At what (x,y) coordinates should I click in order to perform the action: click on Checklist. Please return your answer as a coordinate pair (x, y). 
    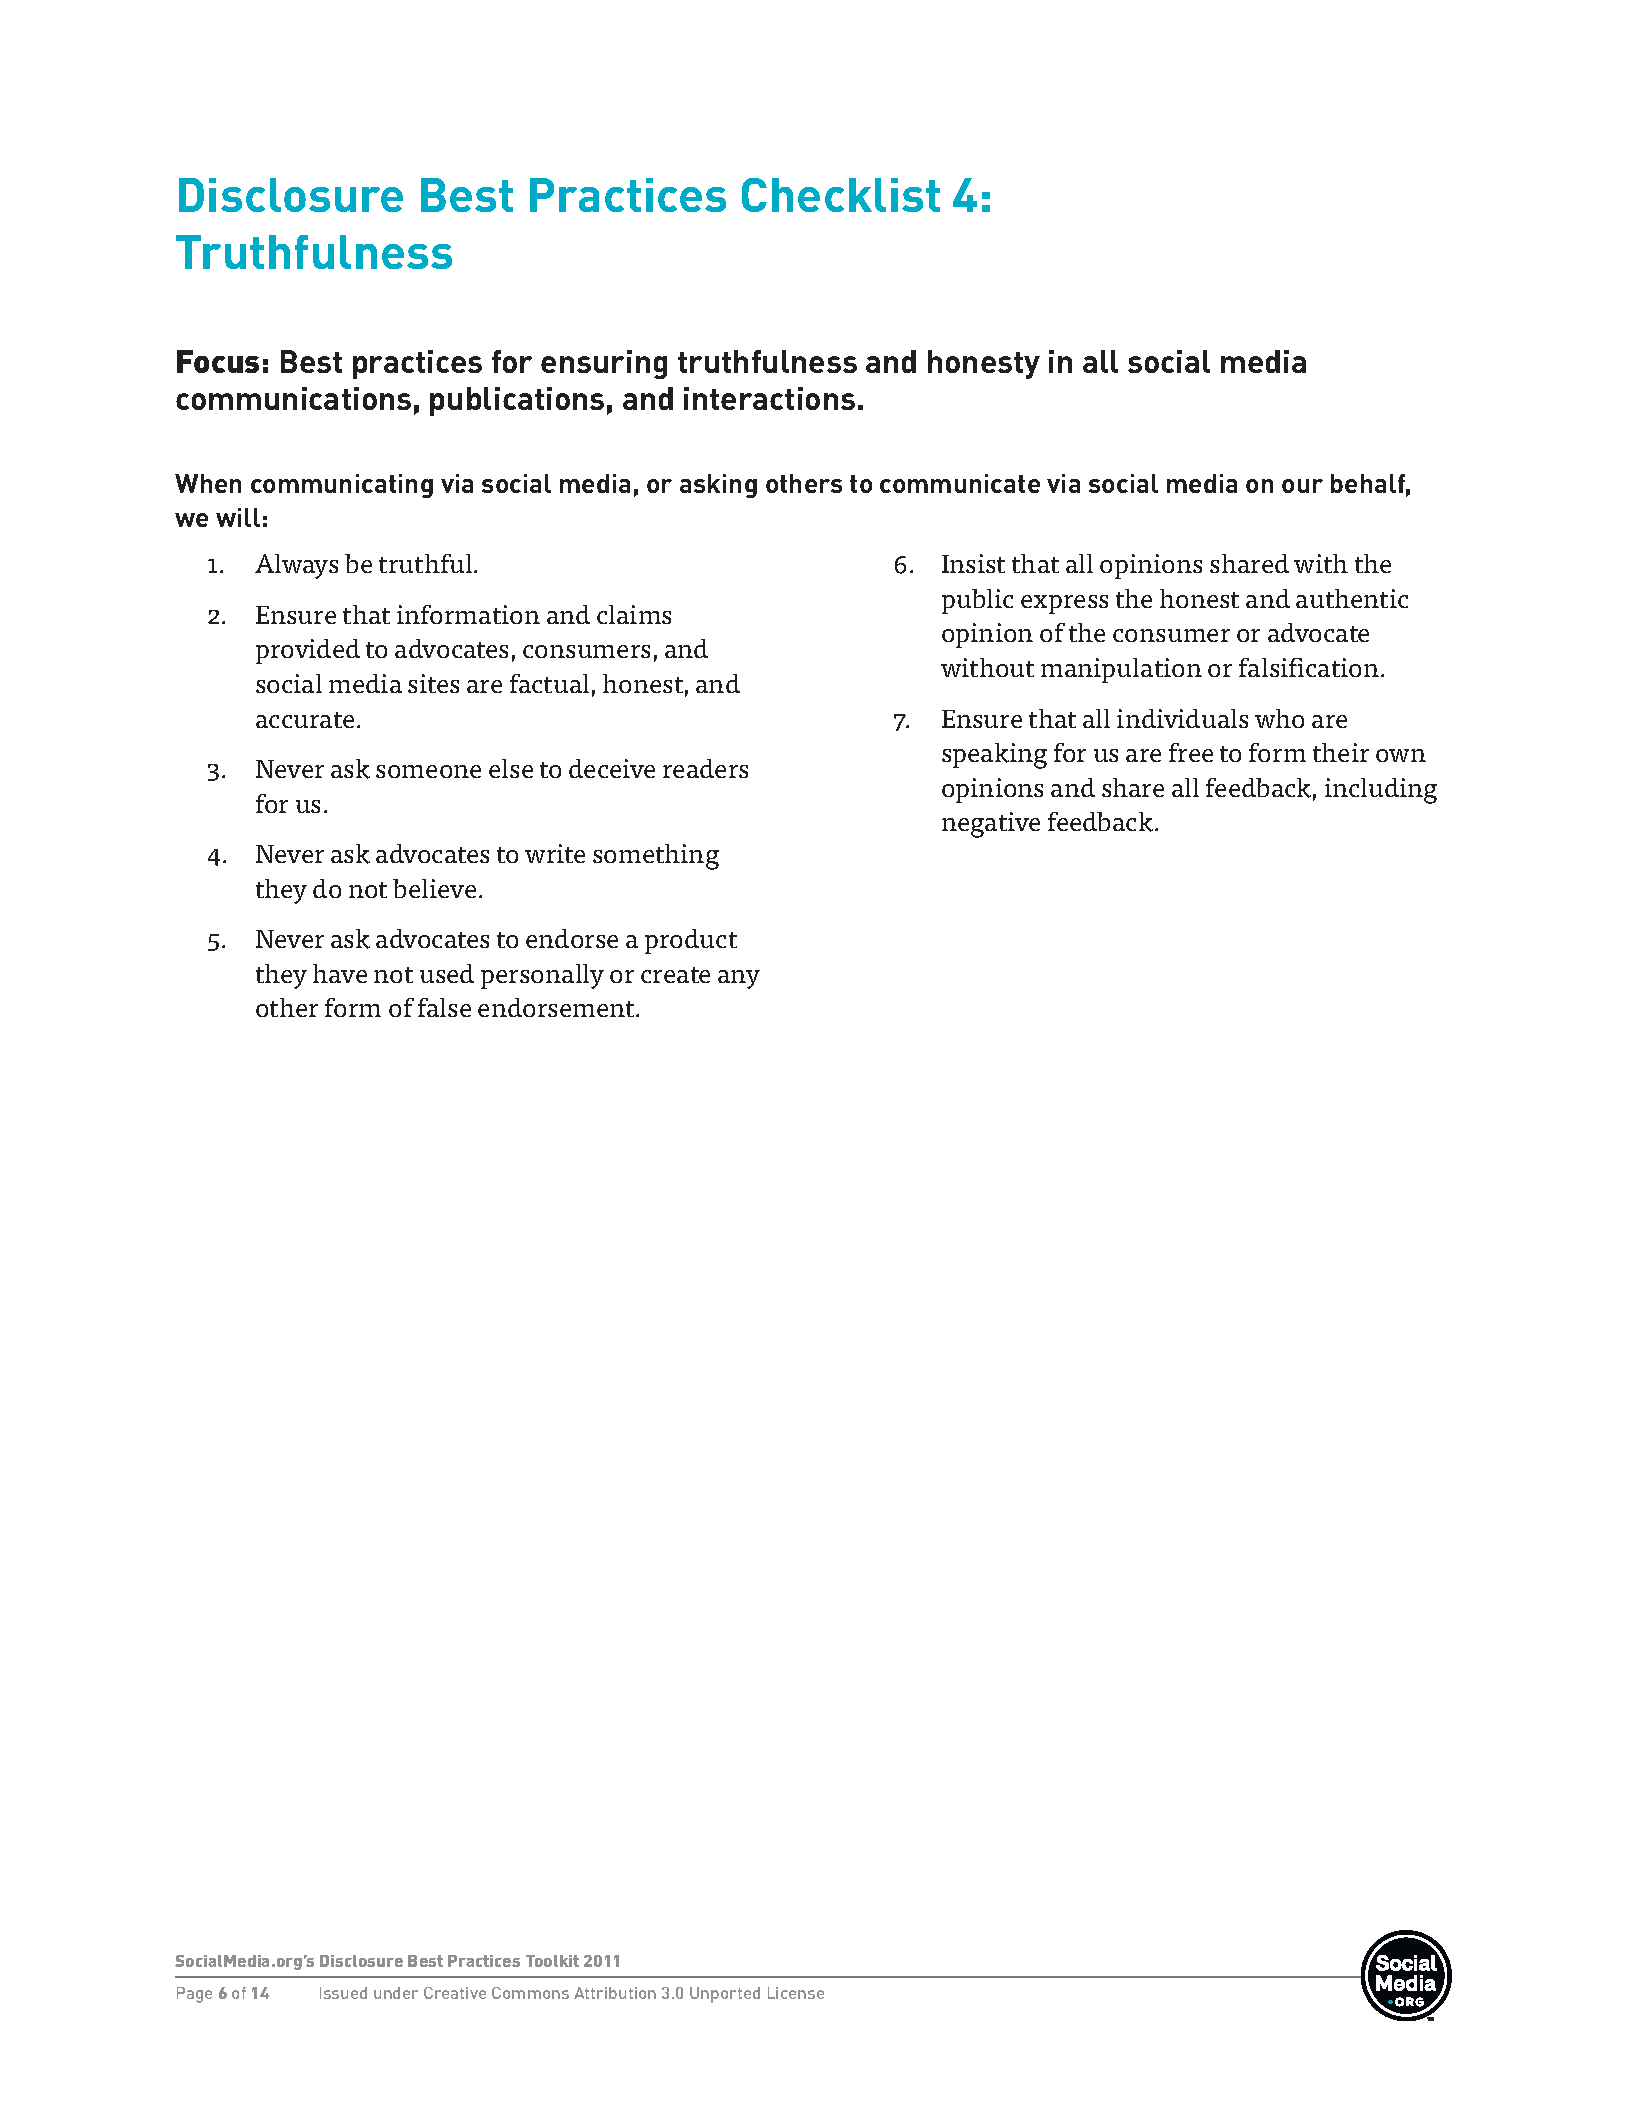
    Looking at the image, I should click on (841, 195).
